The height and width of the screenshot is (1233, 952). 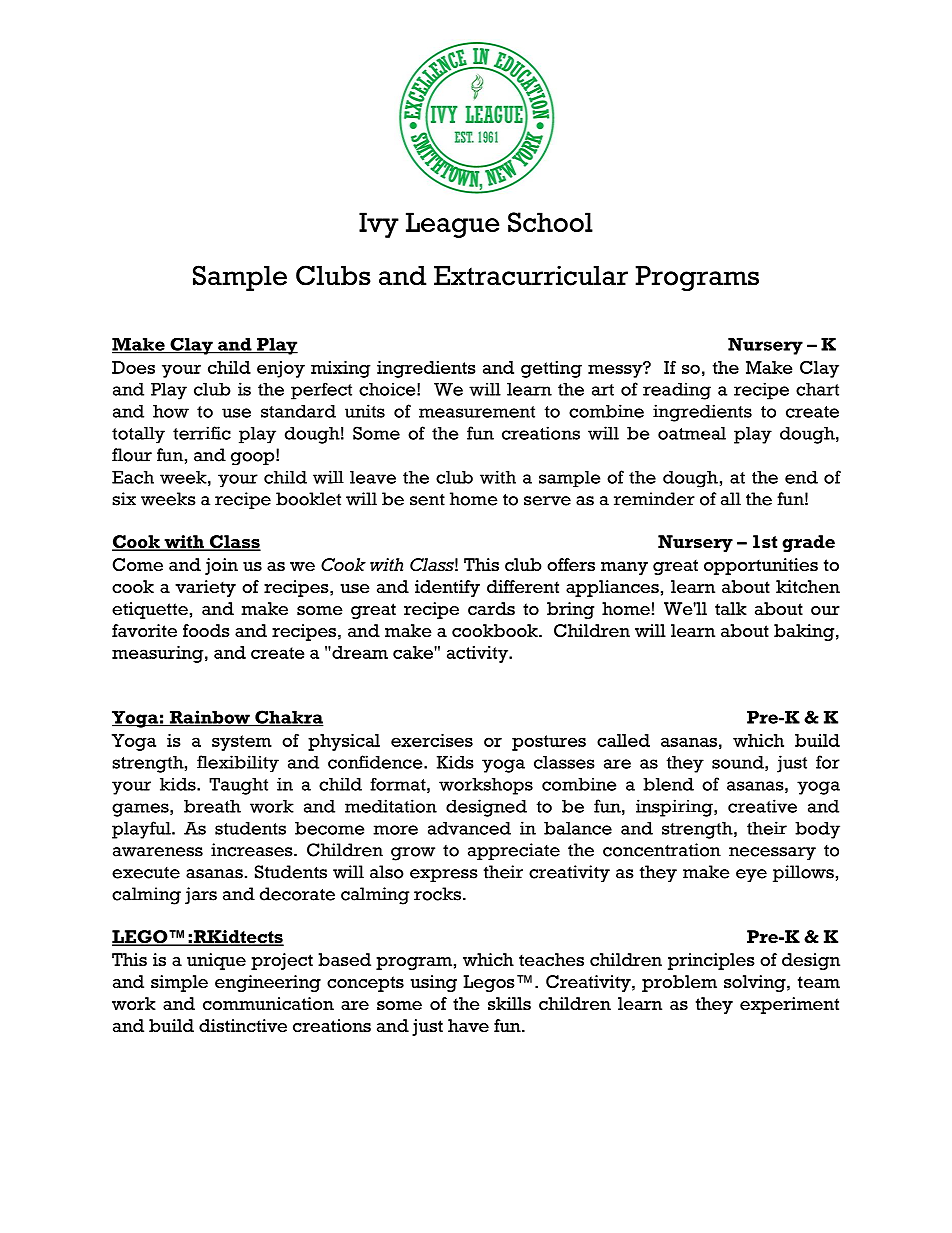 I want to click on simple, so click(x=179, y=983).
